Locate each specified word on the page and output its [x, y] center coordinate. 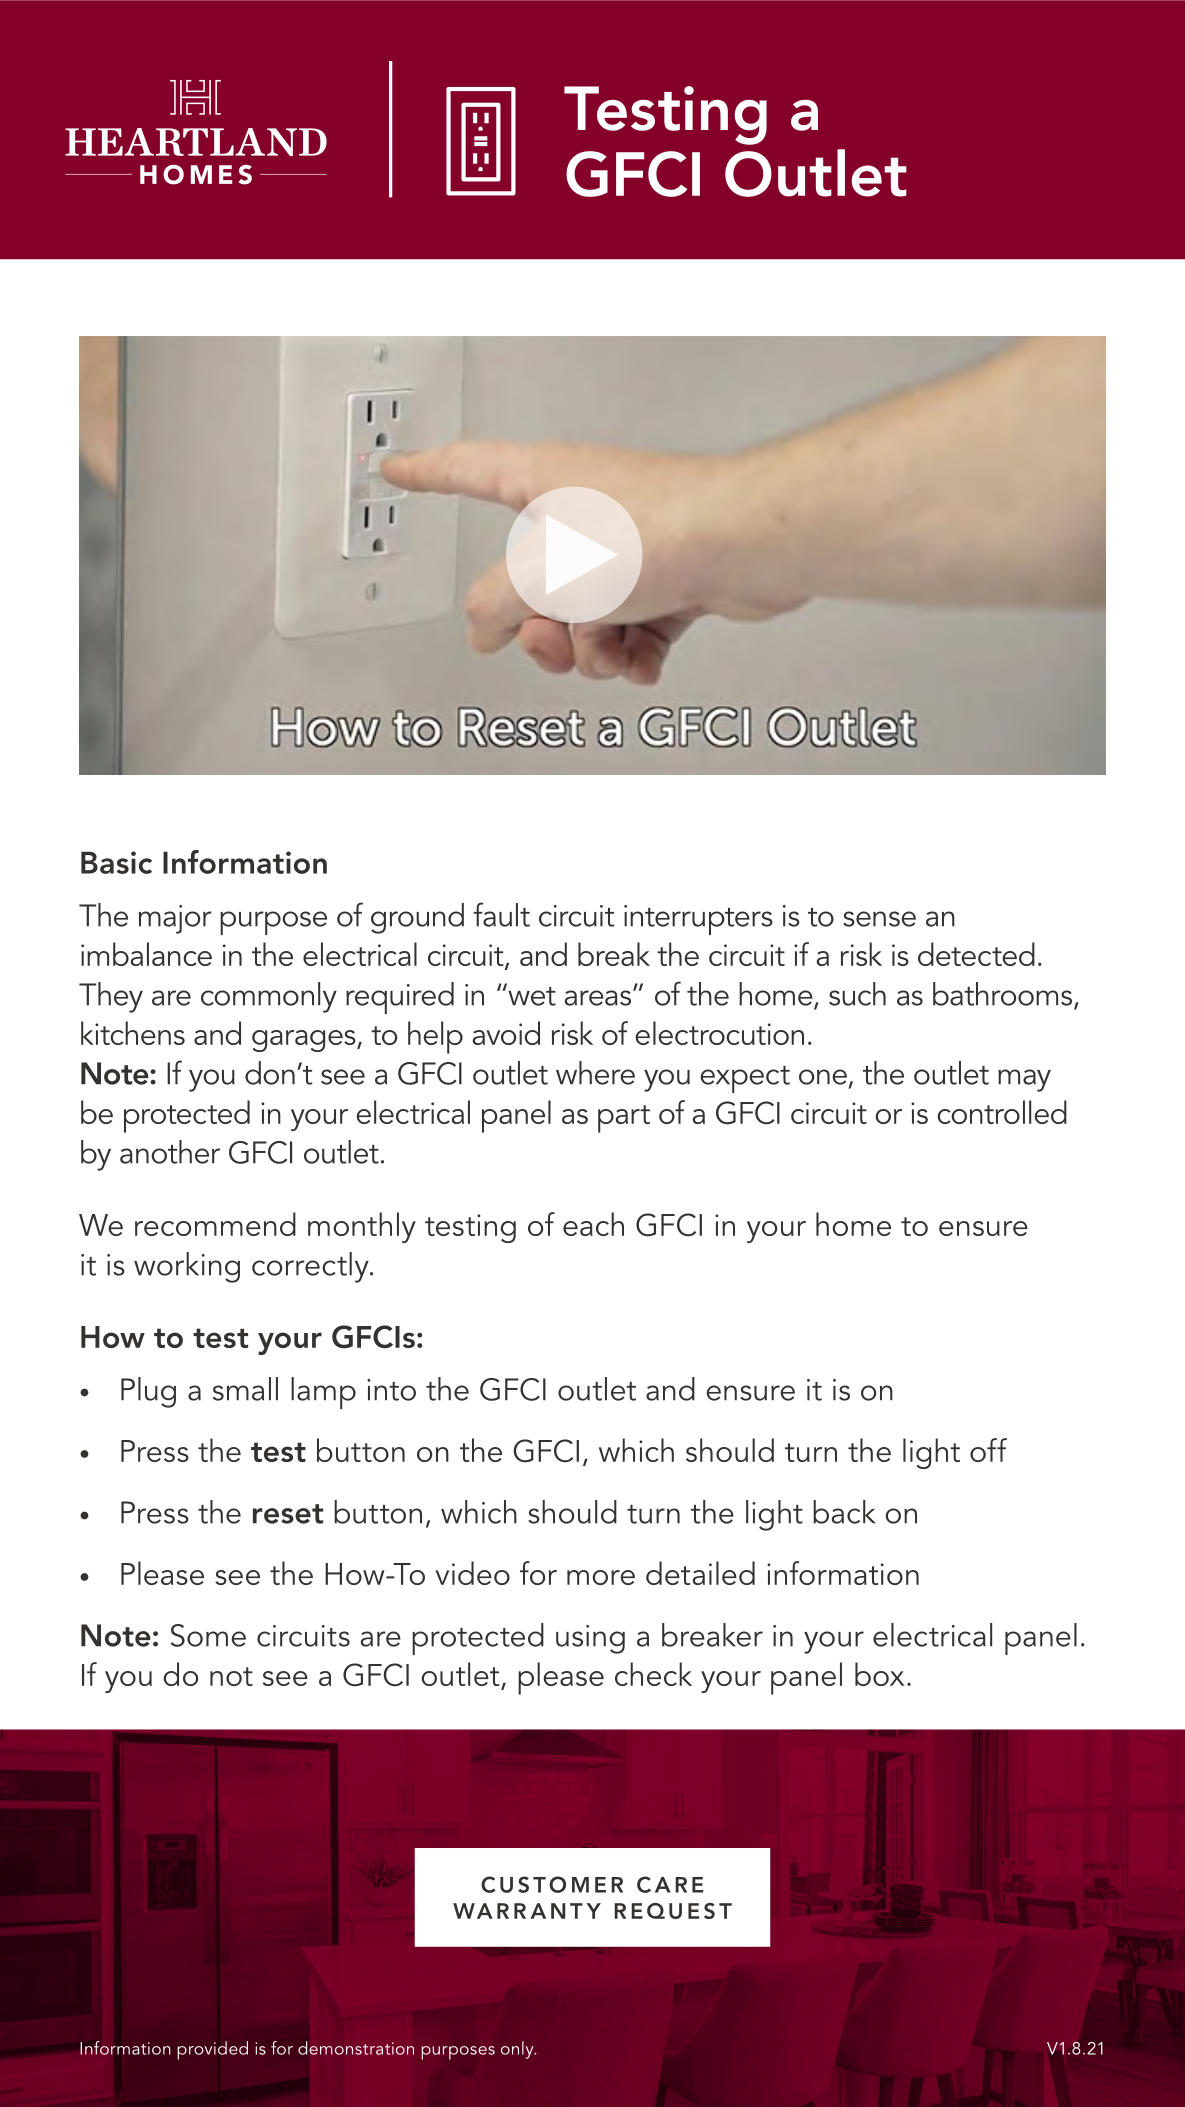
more [601, 1577]
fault [501, 914]
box [879, 1674]
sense [879, 919]
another [170, 1152]
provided [212, 2050]
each [593, 1224]
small [245, 1389]
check [653, 1674]
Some [208, 1635]
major [175, 919]
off [988, 1450]
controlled [1002, 1112]
